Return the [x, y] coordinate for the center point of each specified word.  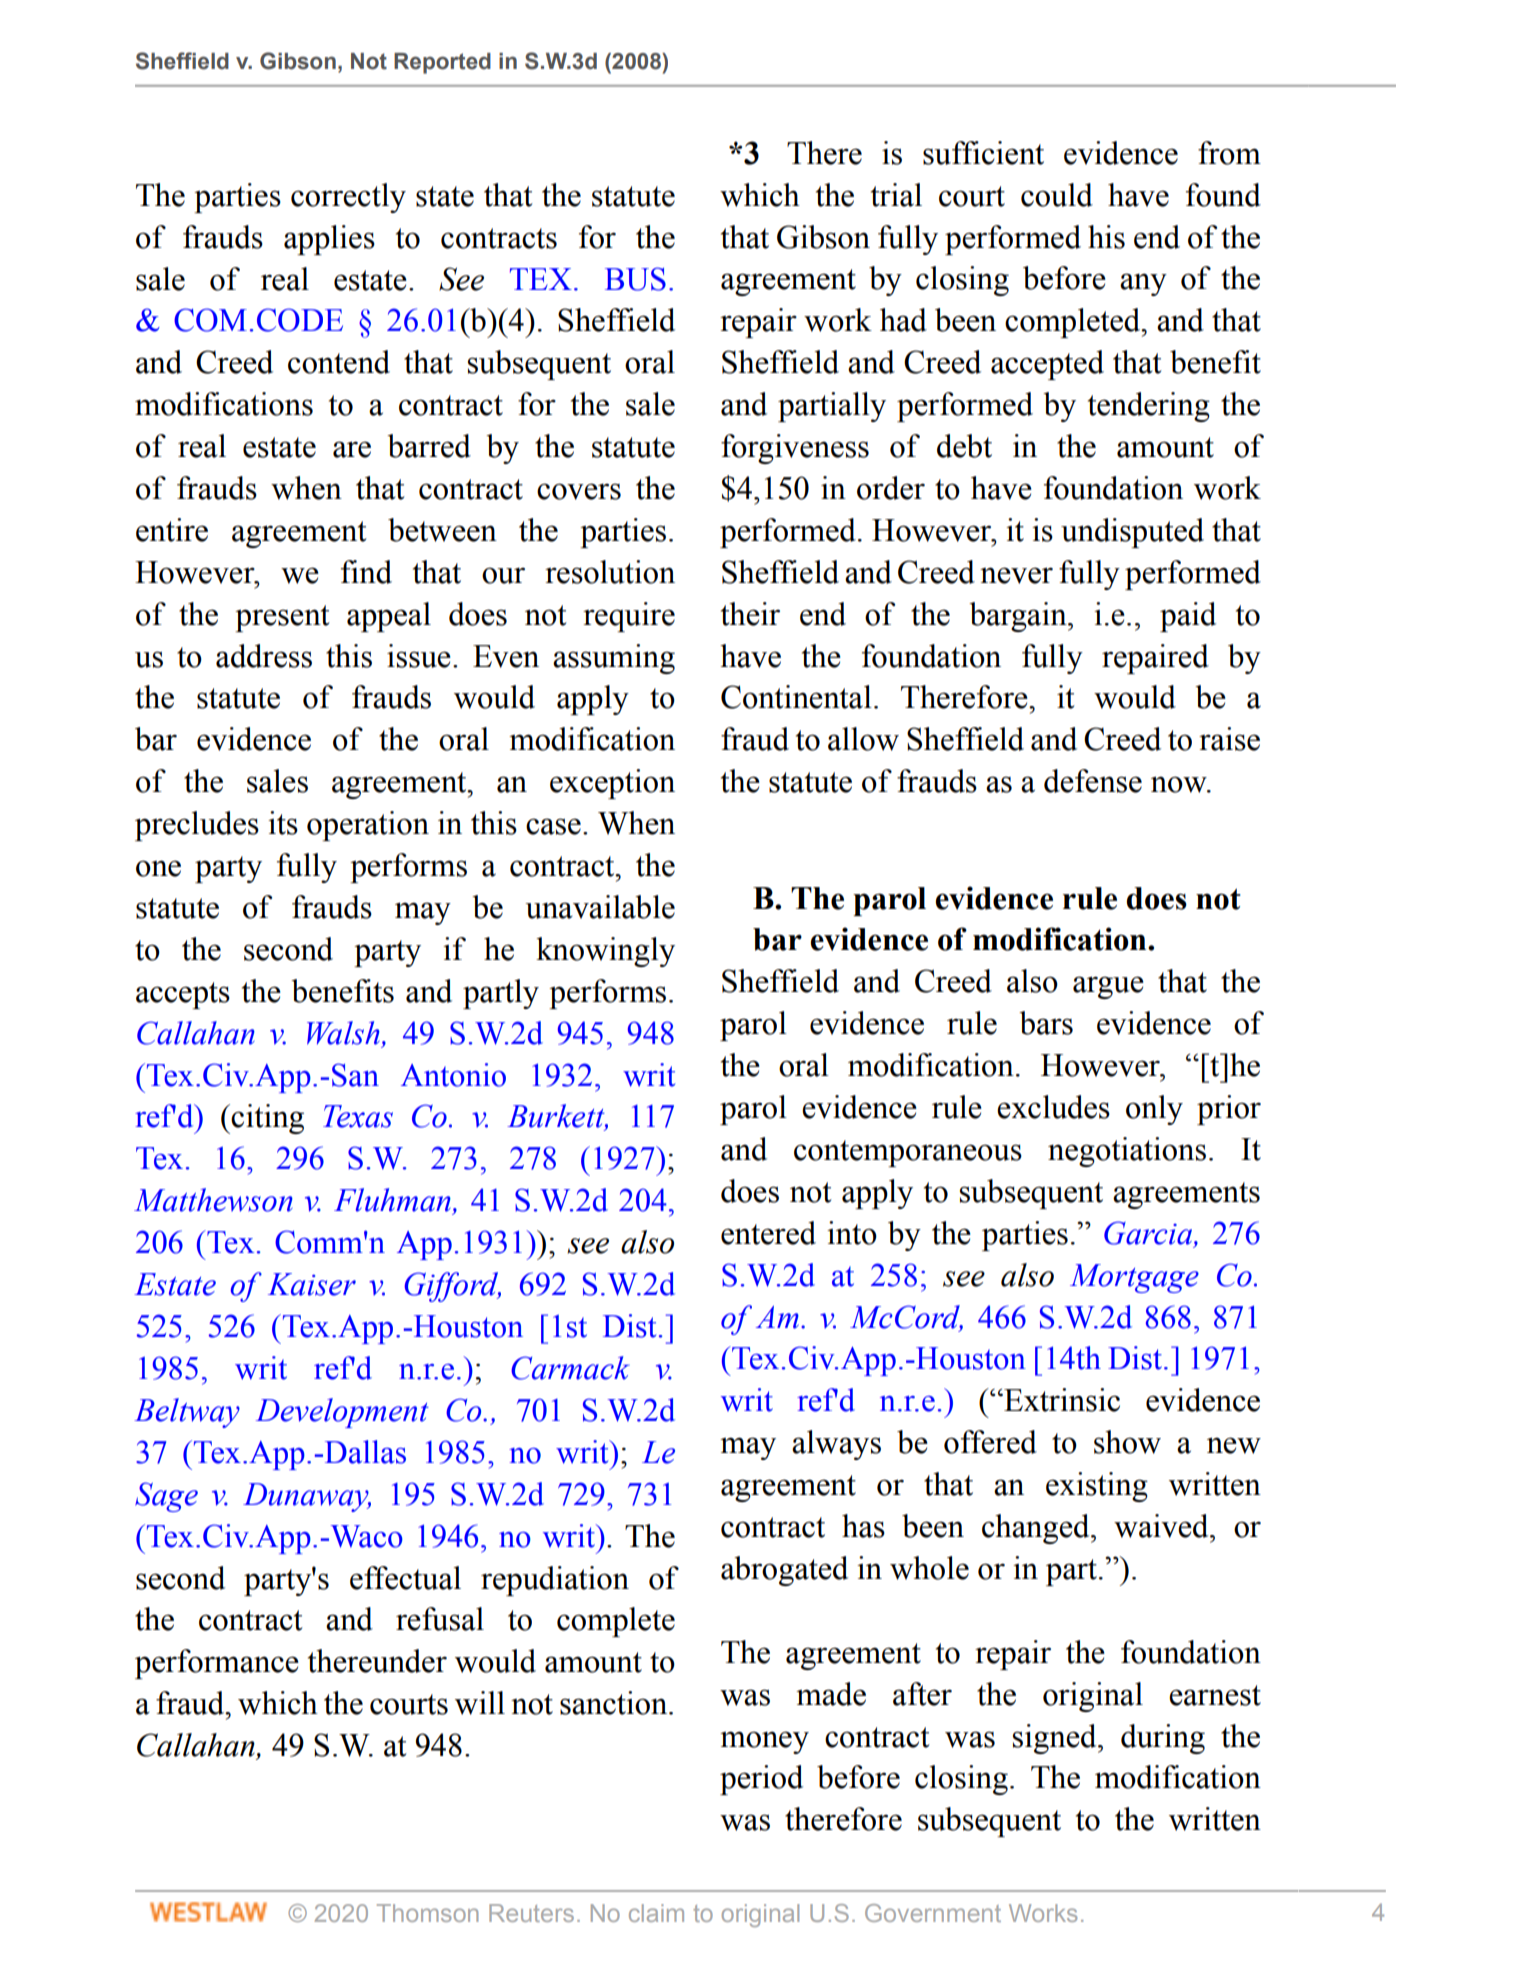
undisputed [1132, 533]
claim [656, 1913]
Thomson [427, 1913]
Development [342, 1413]
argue [1108, 987]
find [366, 572]
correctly [348, 198]
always [836, 1445]
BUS [635, 279]
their [750, 614]
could [1057, 195]
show [1127, 1442]
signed [1056, 1739]
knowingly [605, 952]
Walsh [343, 1033]
